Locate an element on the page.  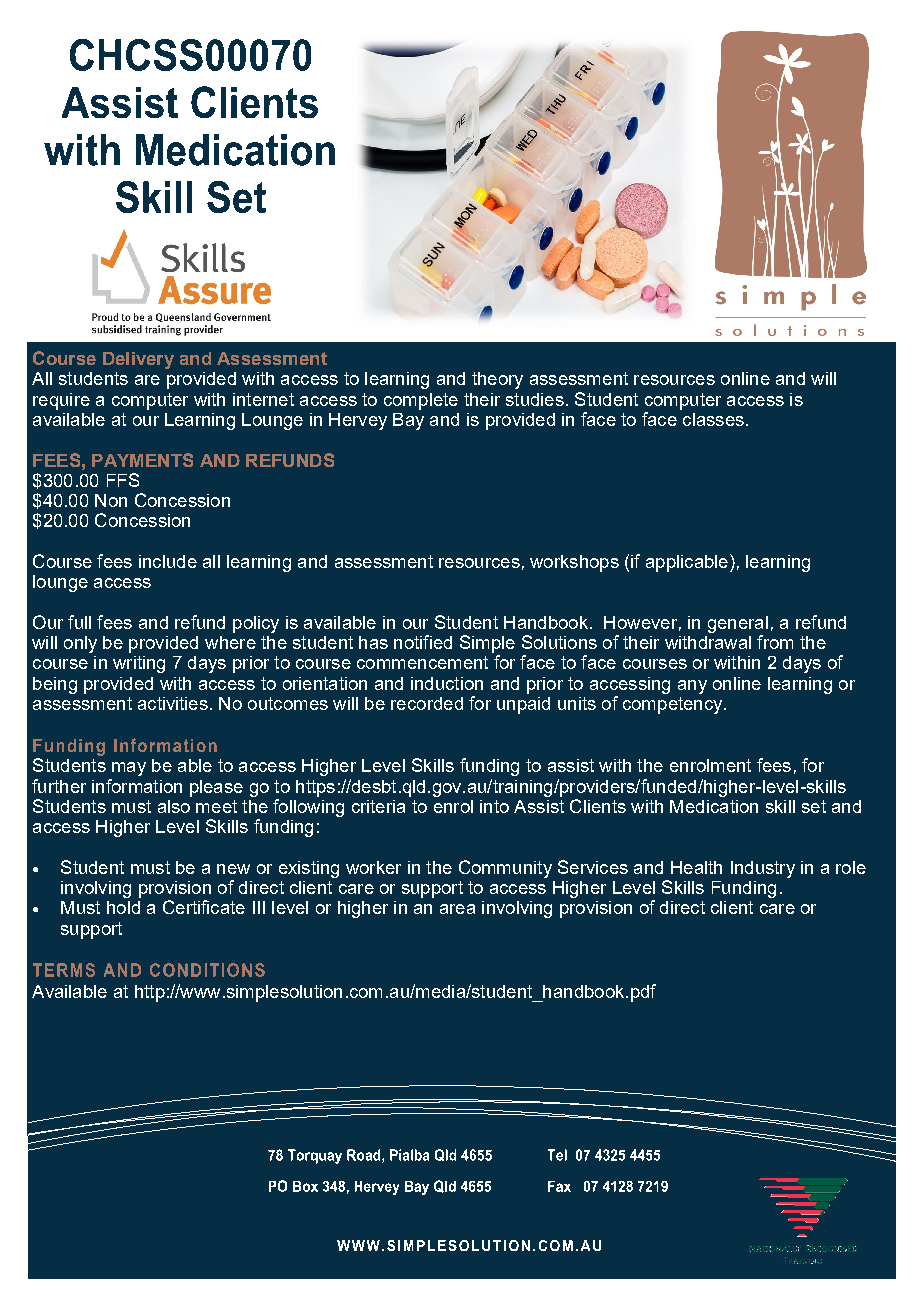
theory is located at coordinates (497, 380).
